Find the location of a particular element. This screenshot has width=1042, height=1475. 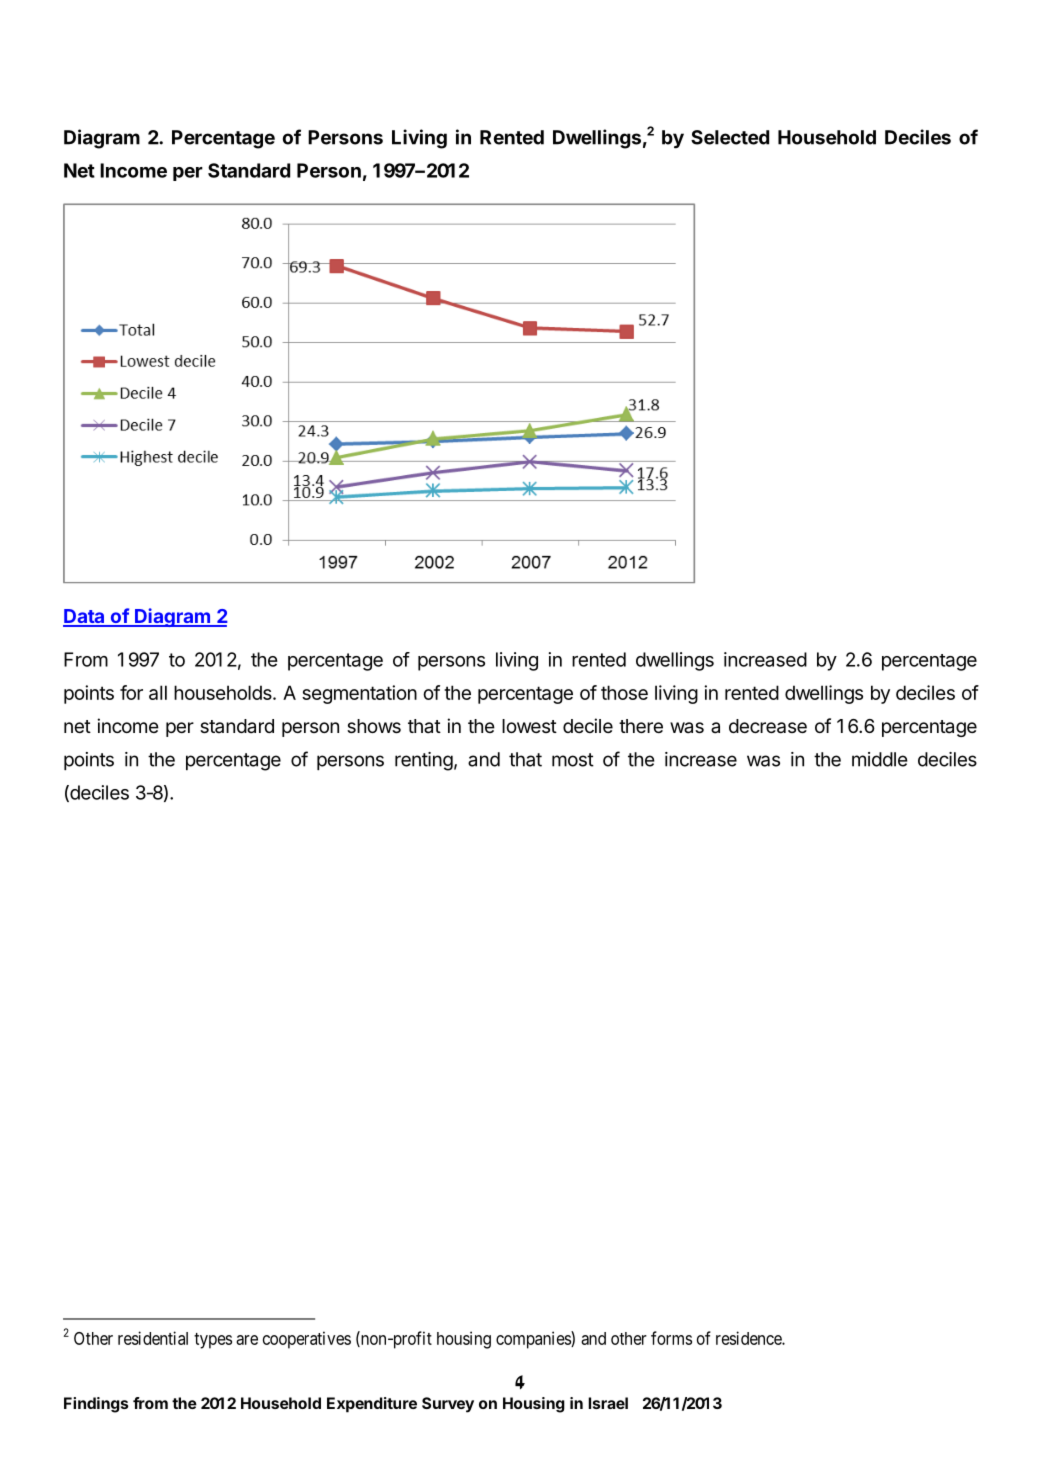

residential is located at coordinates (153, 1338).
